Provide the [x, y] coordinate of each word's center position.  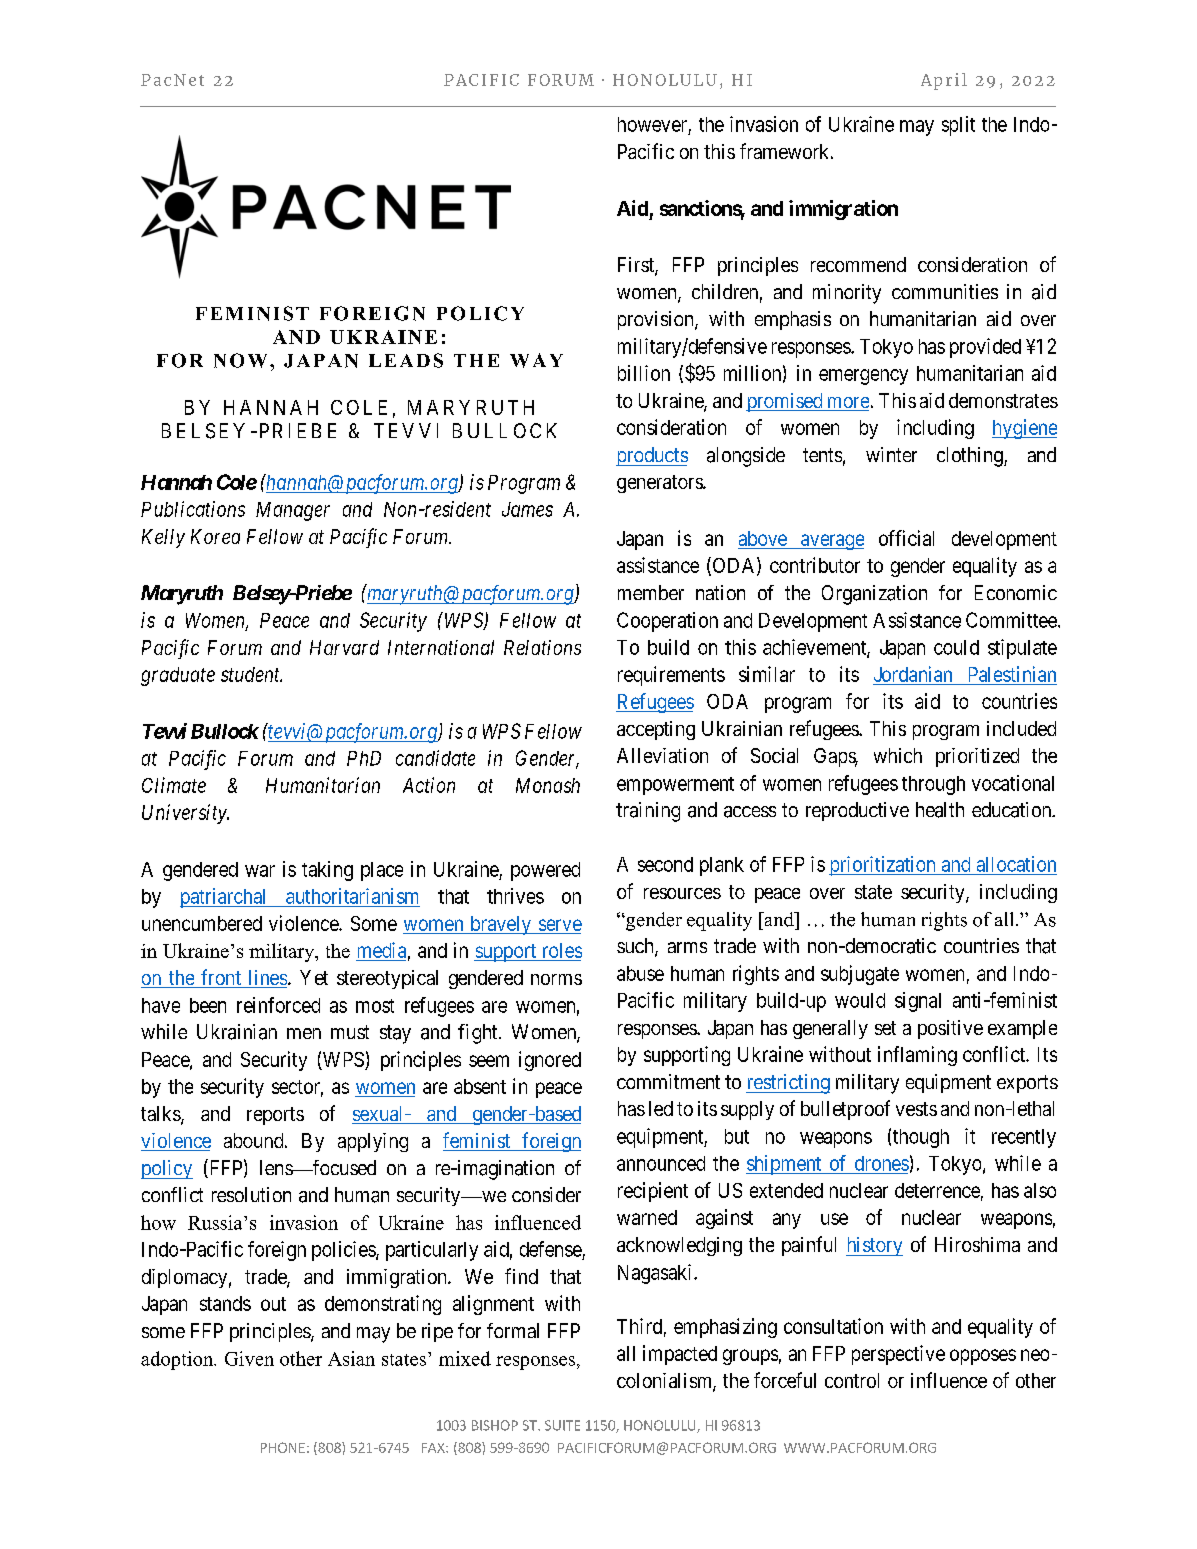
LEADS [406, 360]
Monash [548, 785]
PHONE [283, 1447]
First [637, 266]
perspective [898, 1355]
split [958, 126]
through [933, 785]
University [185, 814]
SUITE [562, 1425]
